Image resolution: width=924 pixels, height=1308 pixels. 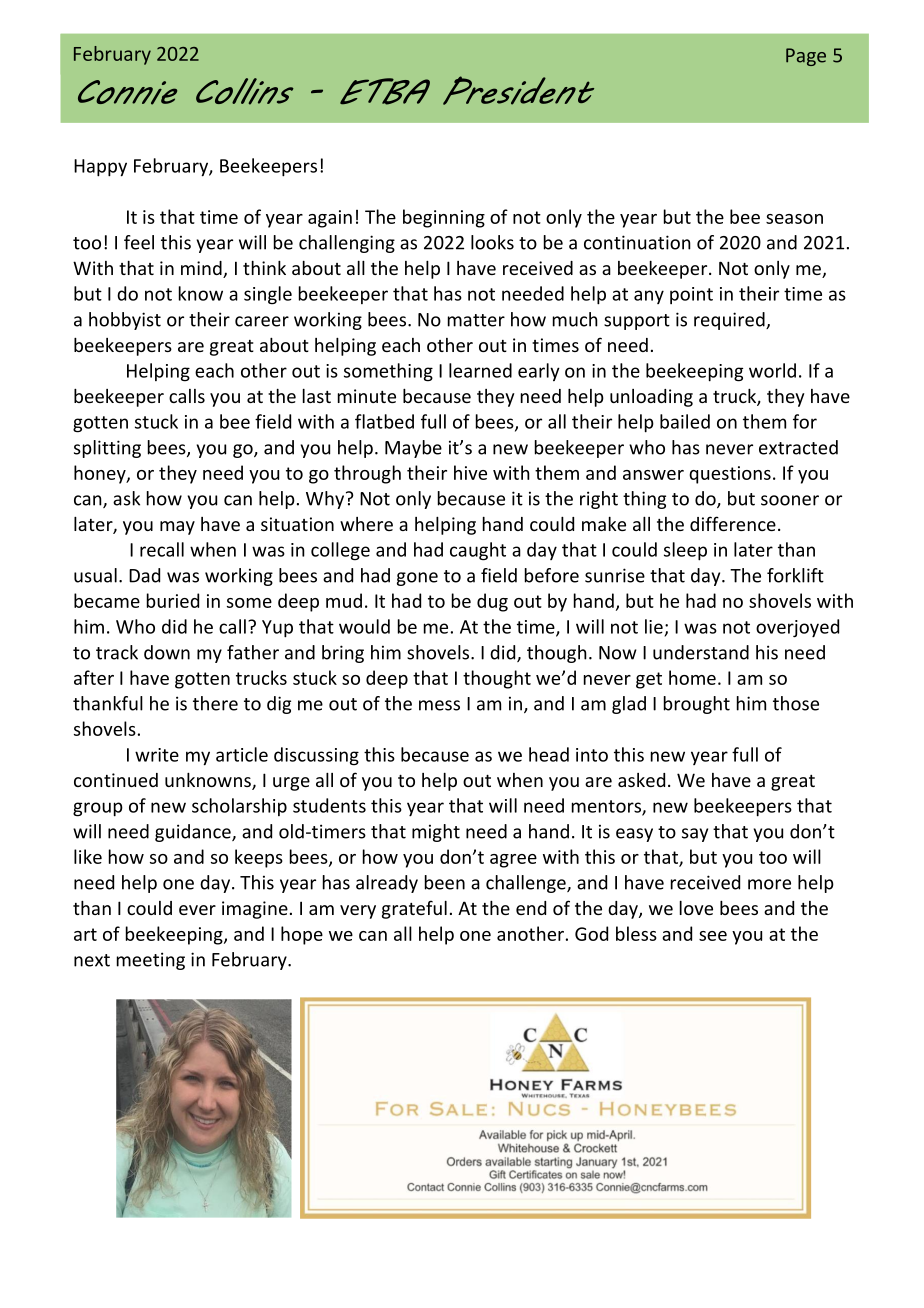 I want to click on down, so click(x=167, y=652).
